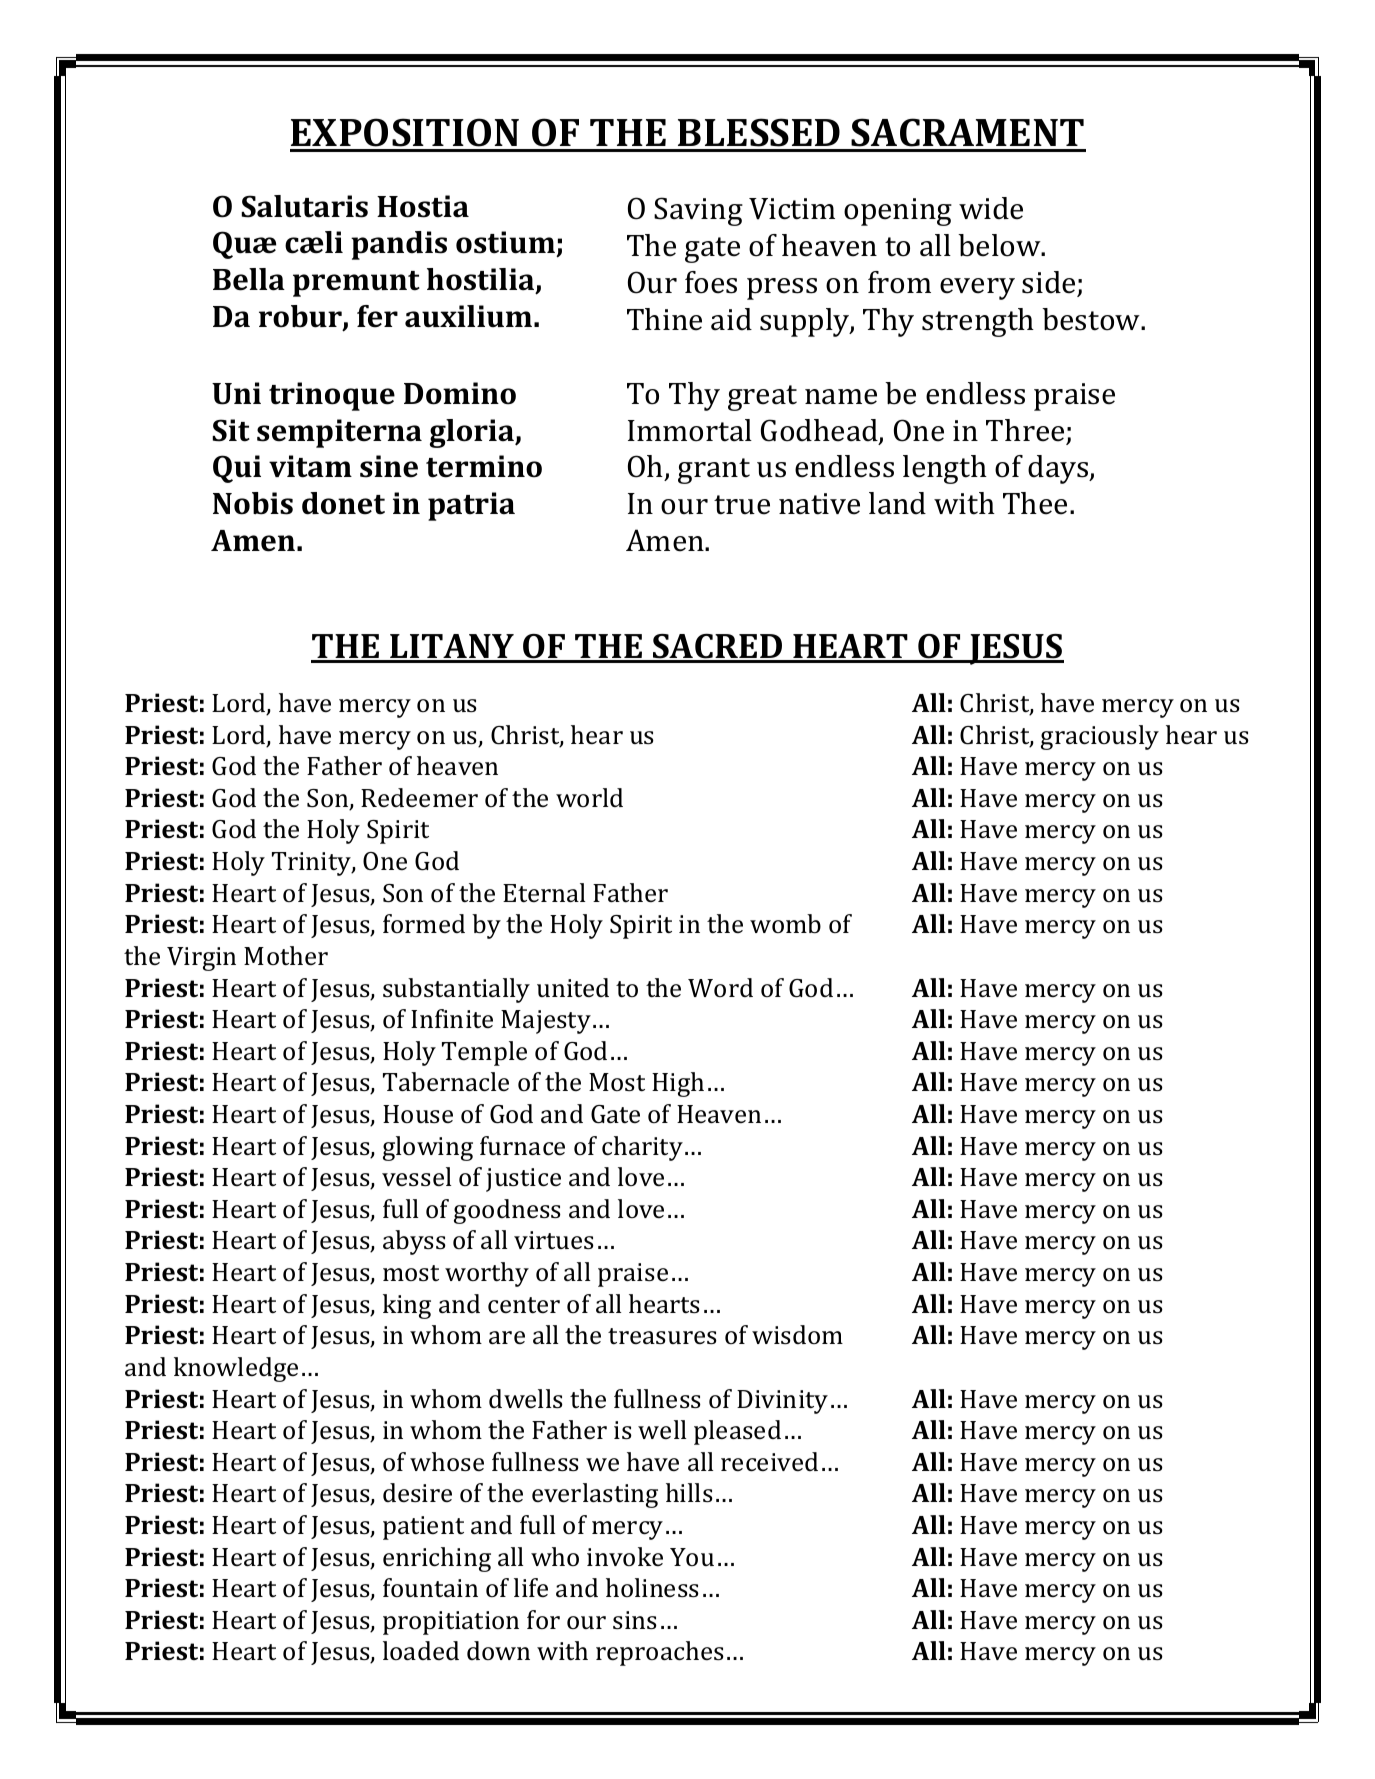 The height and width of the image is (1779, 1375). What do you see at coordinates (720, 987) in the image?
I see `Word` at bounding box center [720, 987].
